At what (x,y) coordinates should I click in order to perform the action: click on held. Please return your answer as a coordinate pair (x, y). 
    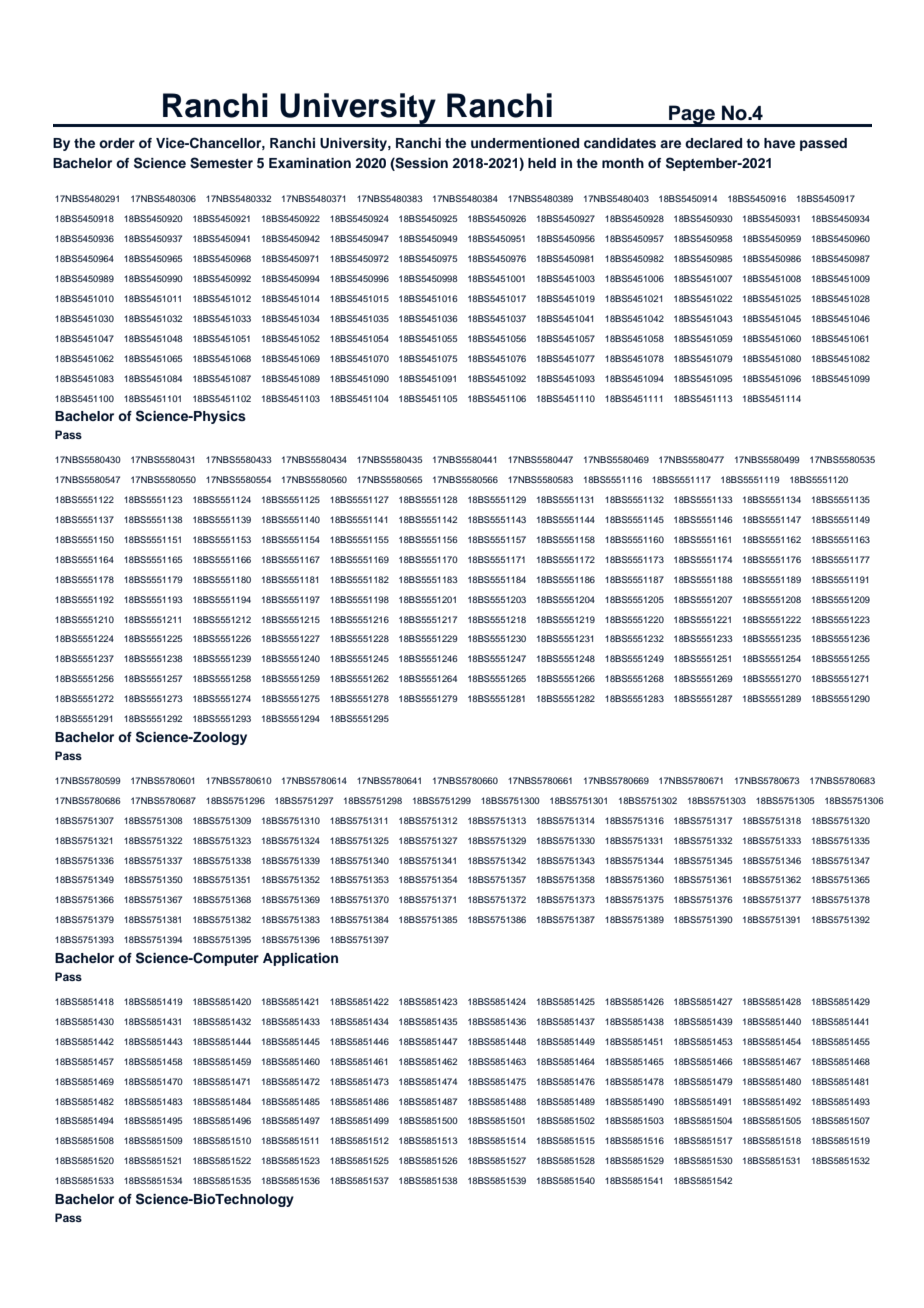
    Looking at the image, I should click on (542, 163).
